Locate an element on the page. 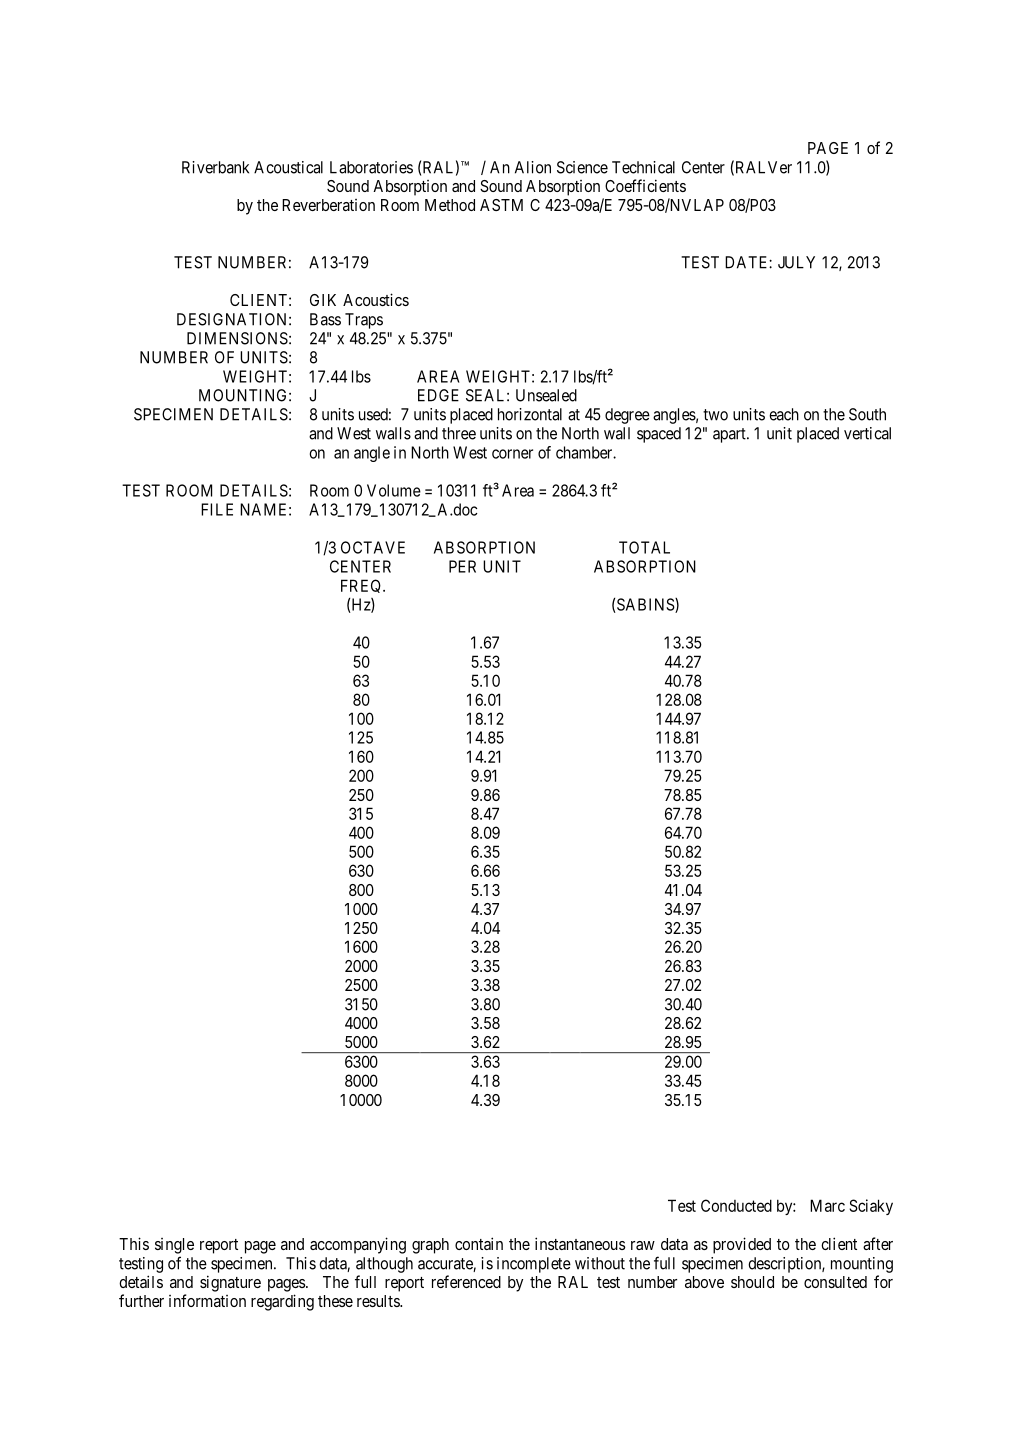  JULY is located at coordinates (796, 262).
